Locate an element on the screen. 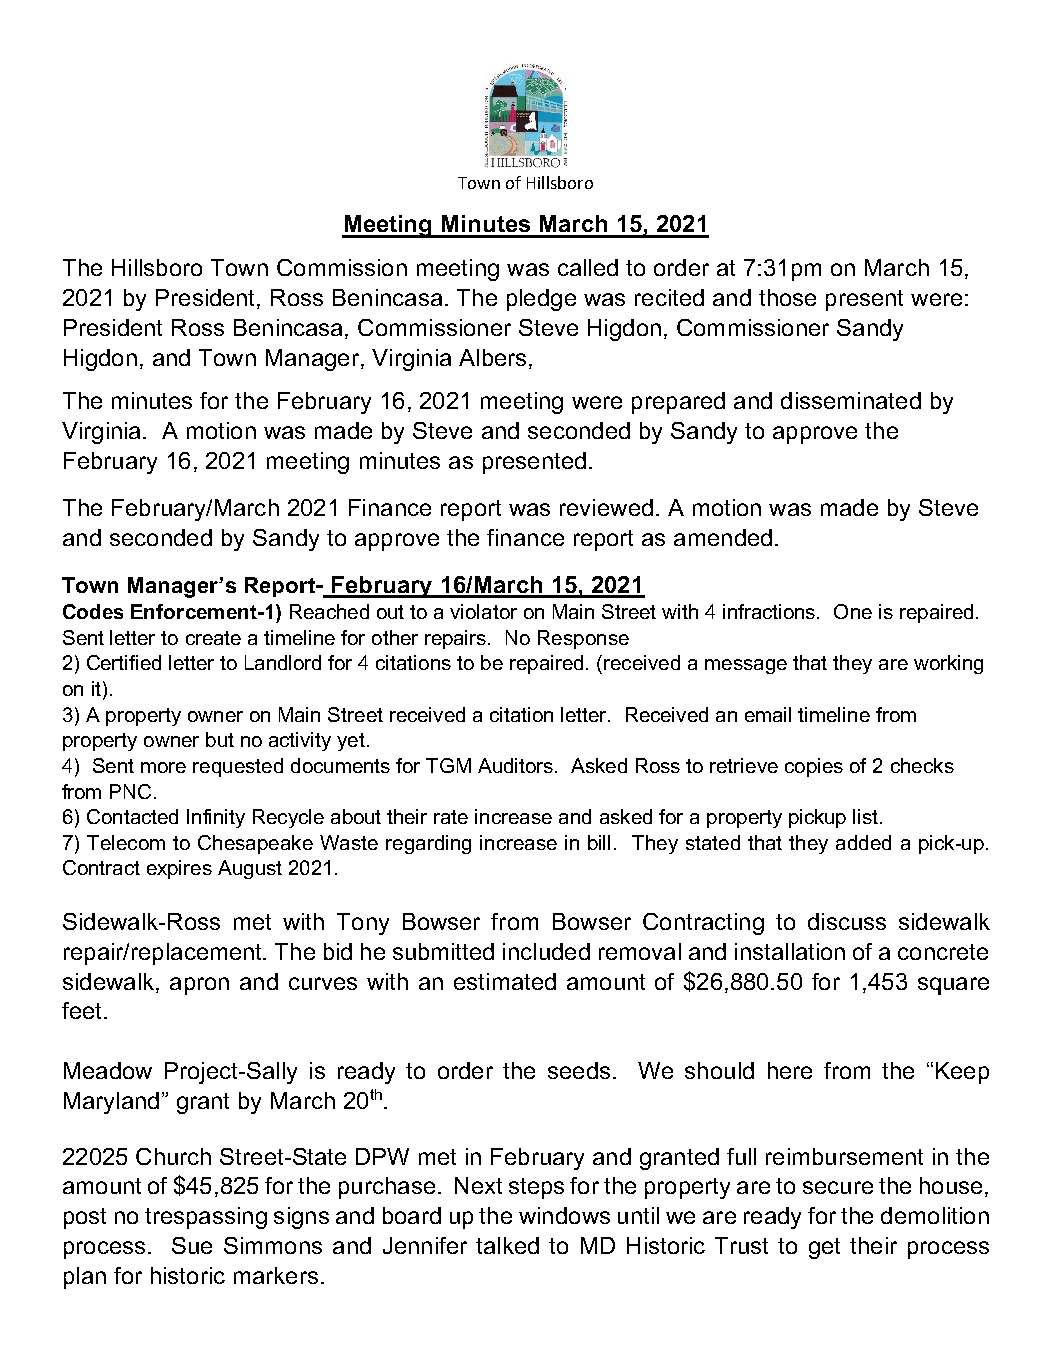  talked is located at coordinates (507, 1245).
